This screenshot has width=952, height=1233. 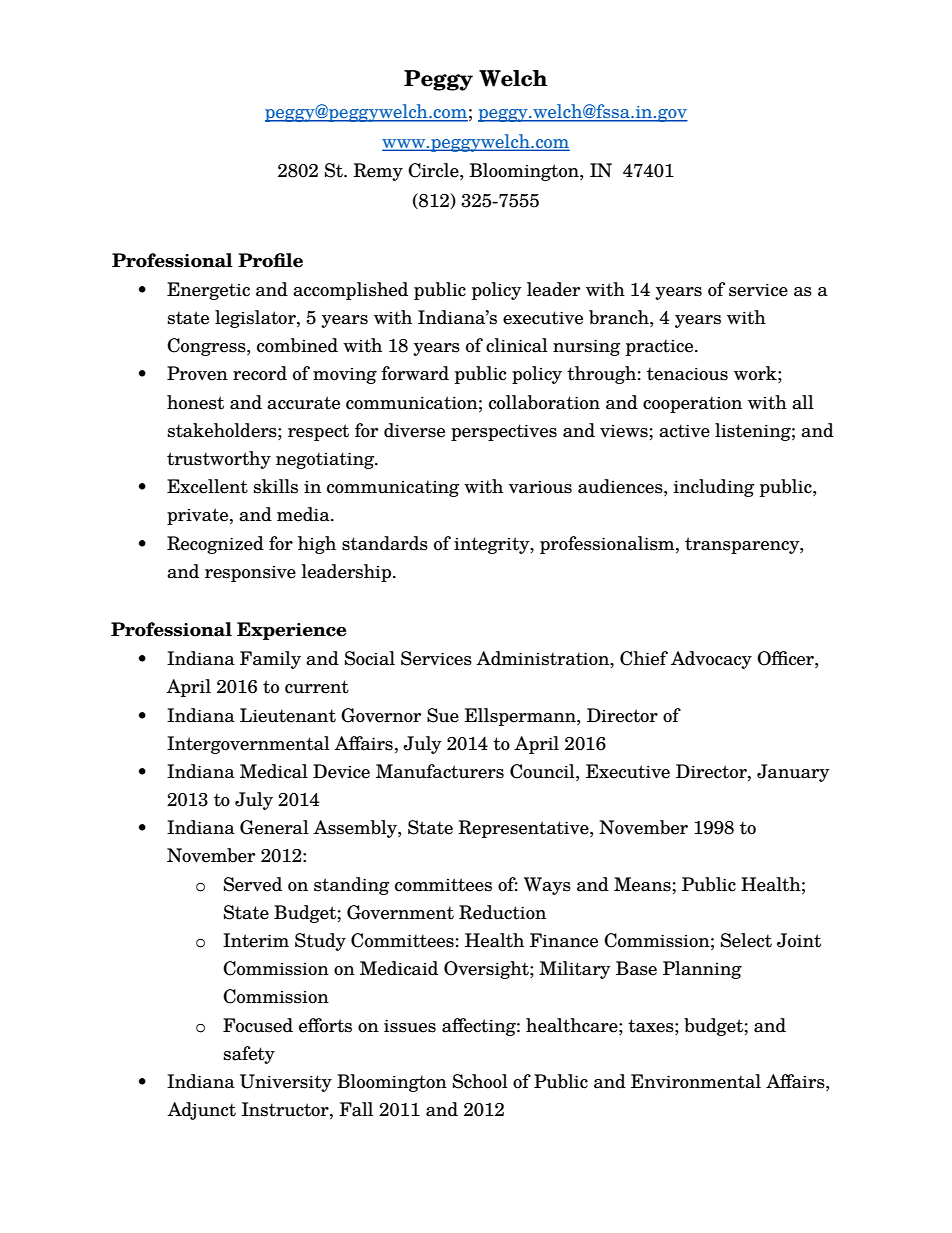 What do you see at coordinates (286, 1083) in the screenshot?
I see `University` at bounding box center [286, 1083].
